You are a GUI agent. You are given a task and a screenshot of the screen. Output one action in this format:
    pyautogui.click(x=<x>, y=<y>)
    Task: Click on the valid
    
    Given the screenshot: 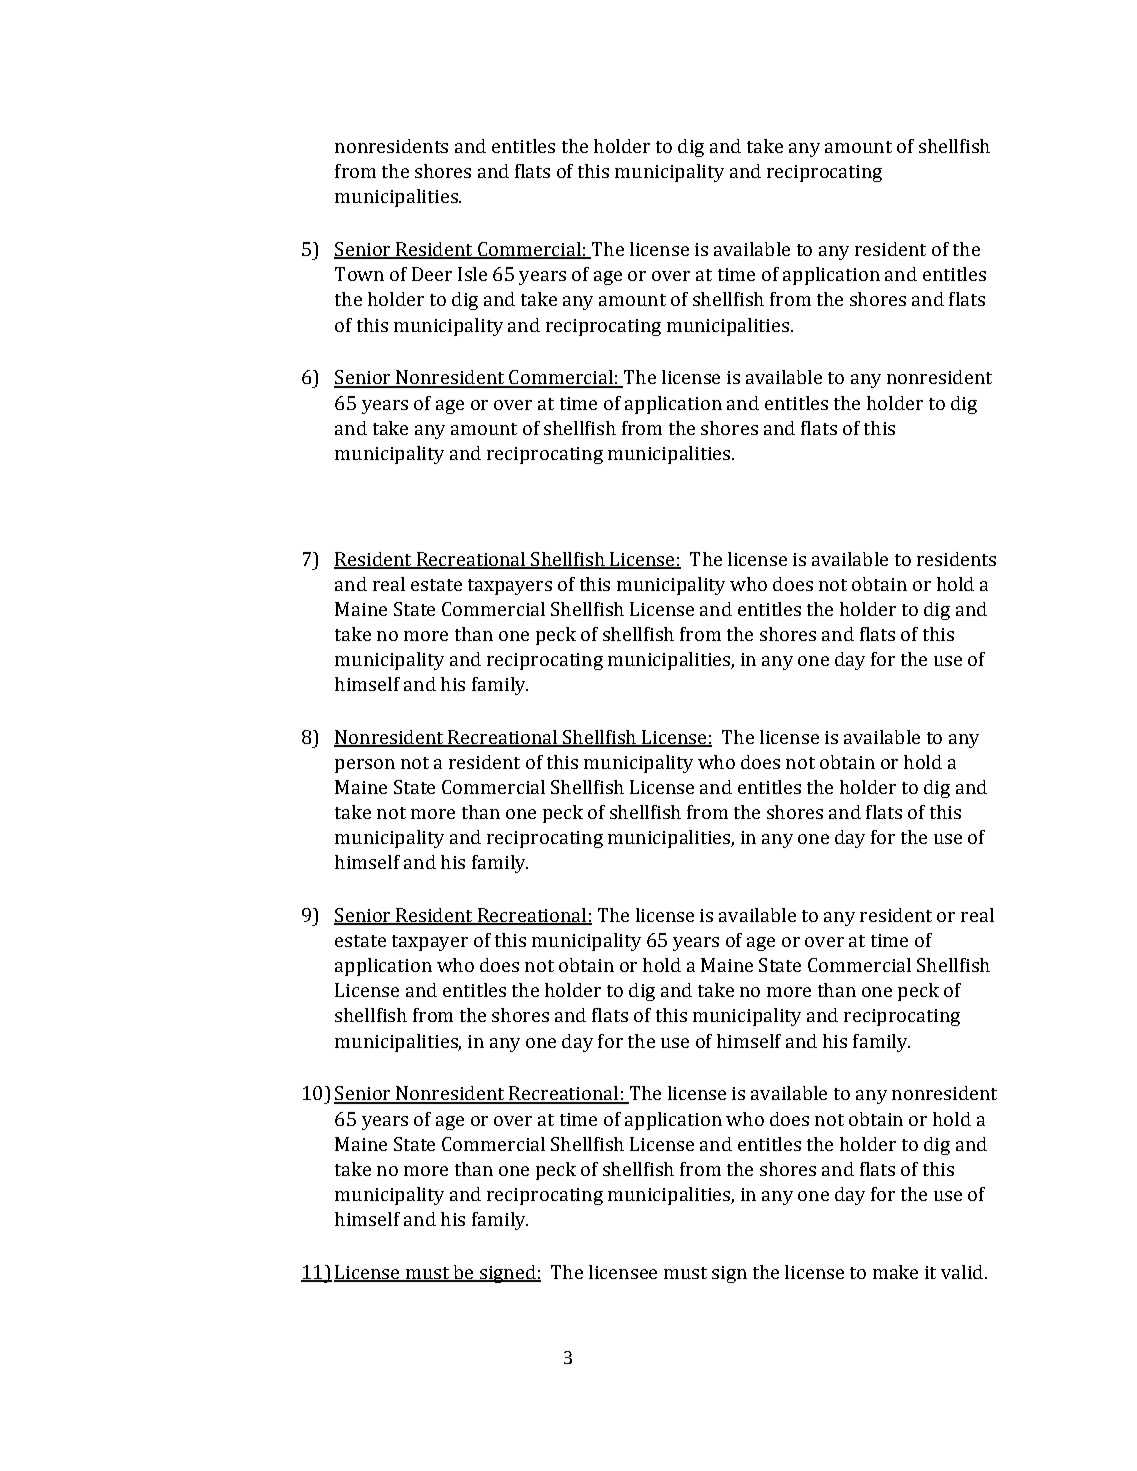 What is the action you would take?
    pyautogui.click(x=962, y=1272)
